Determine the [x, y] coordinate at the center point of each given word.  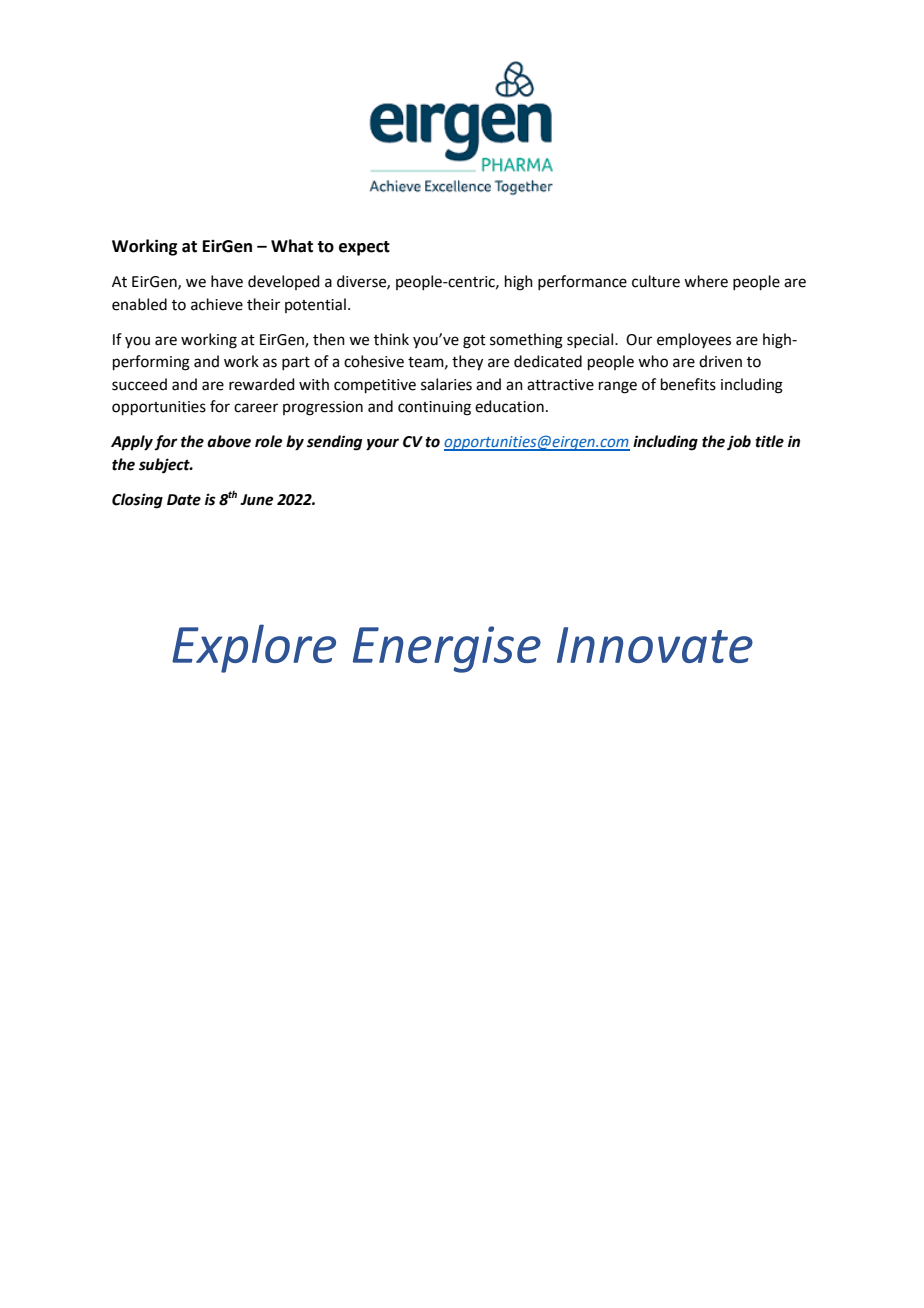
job [739, 443]
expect [364, 248]
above [229, 441]
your [382, 444]
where [706, 281]
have [227, 281]
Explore [254, 648]
